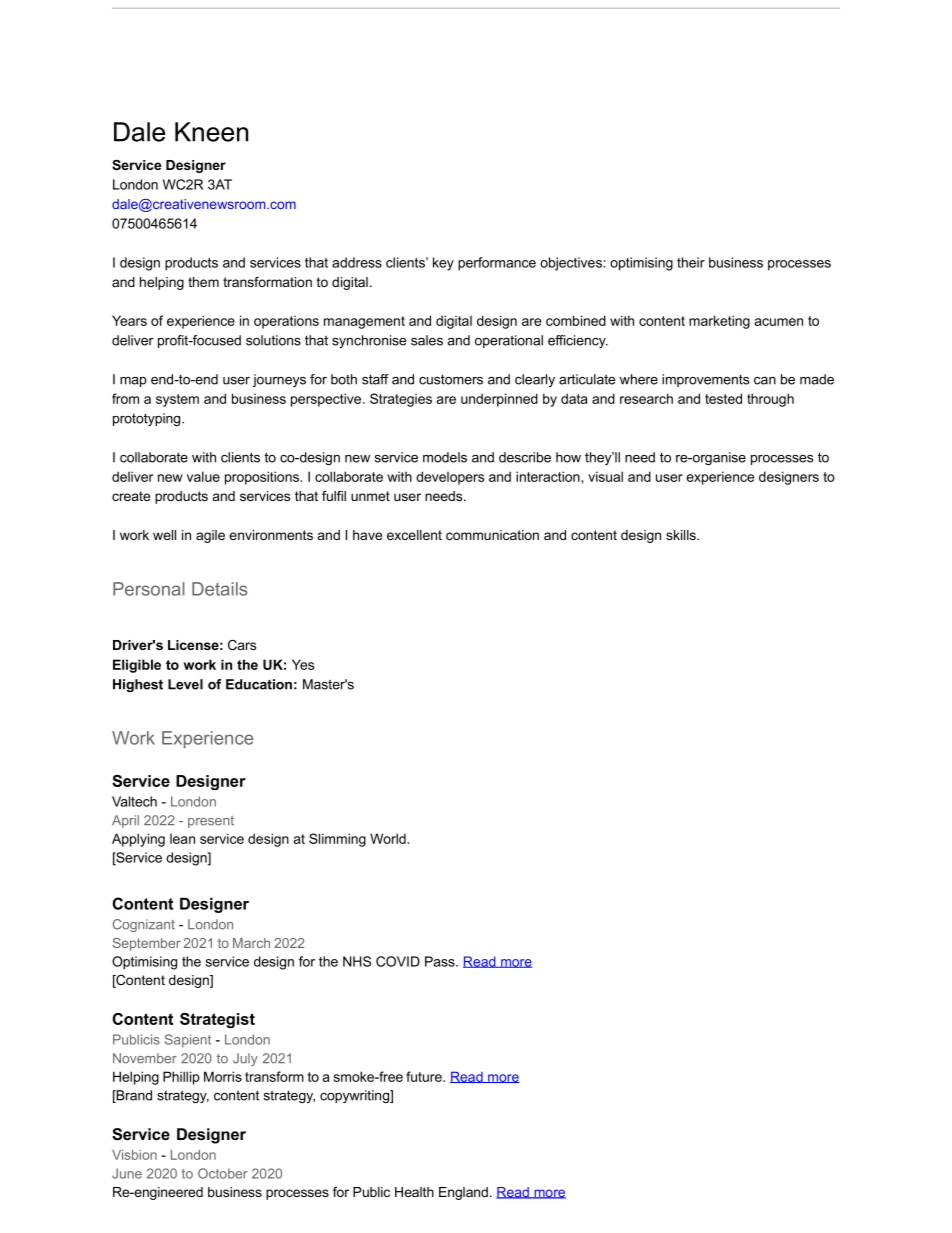  Describe the element at coordinates (203, 282) in the image. I see `them` at that location.
